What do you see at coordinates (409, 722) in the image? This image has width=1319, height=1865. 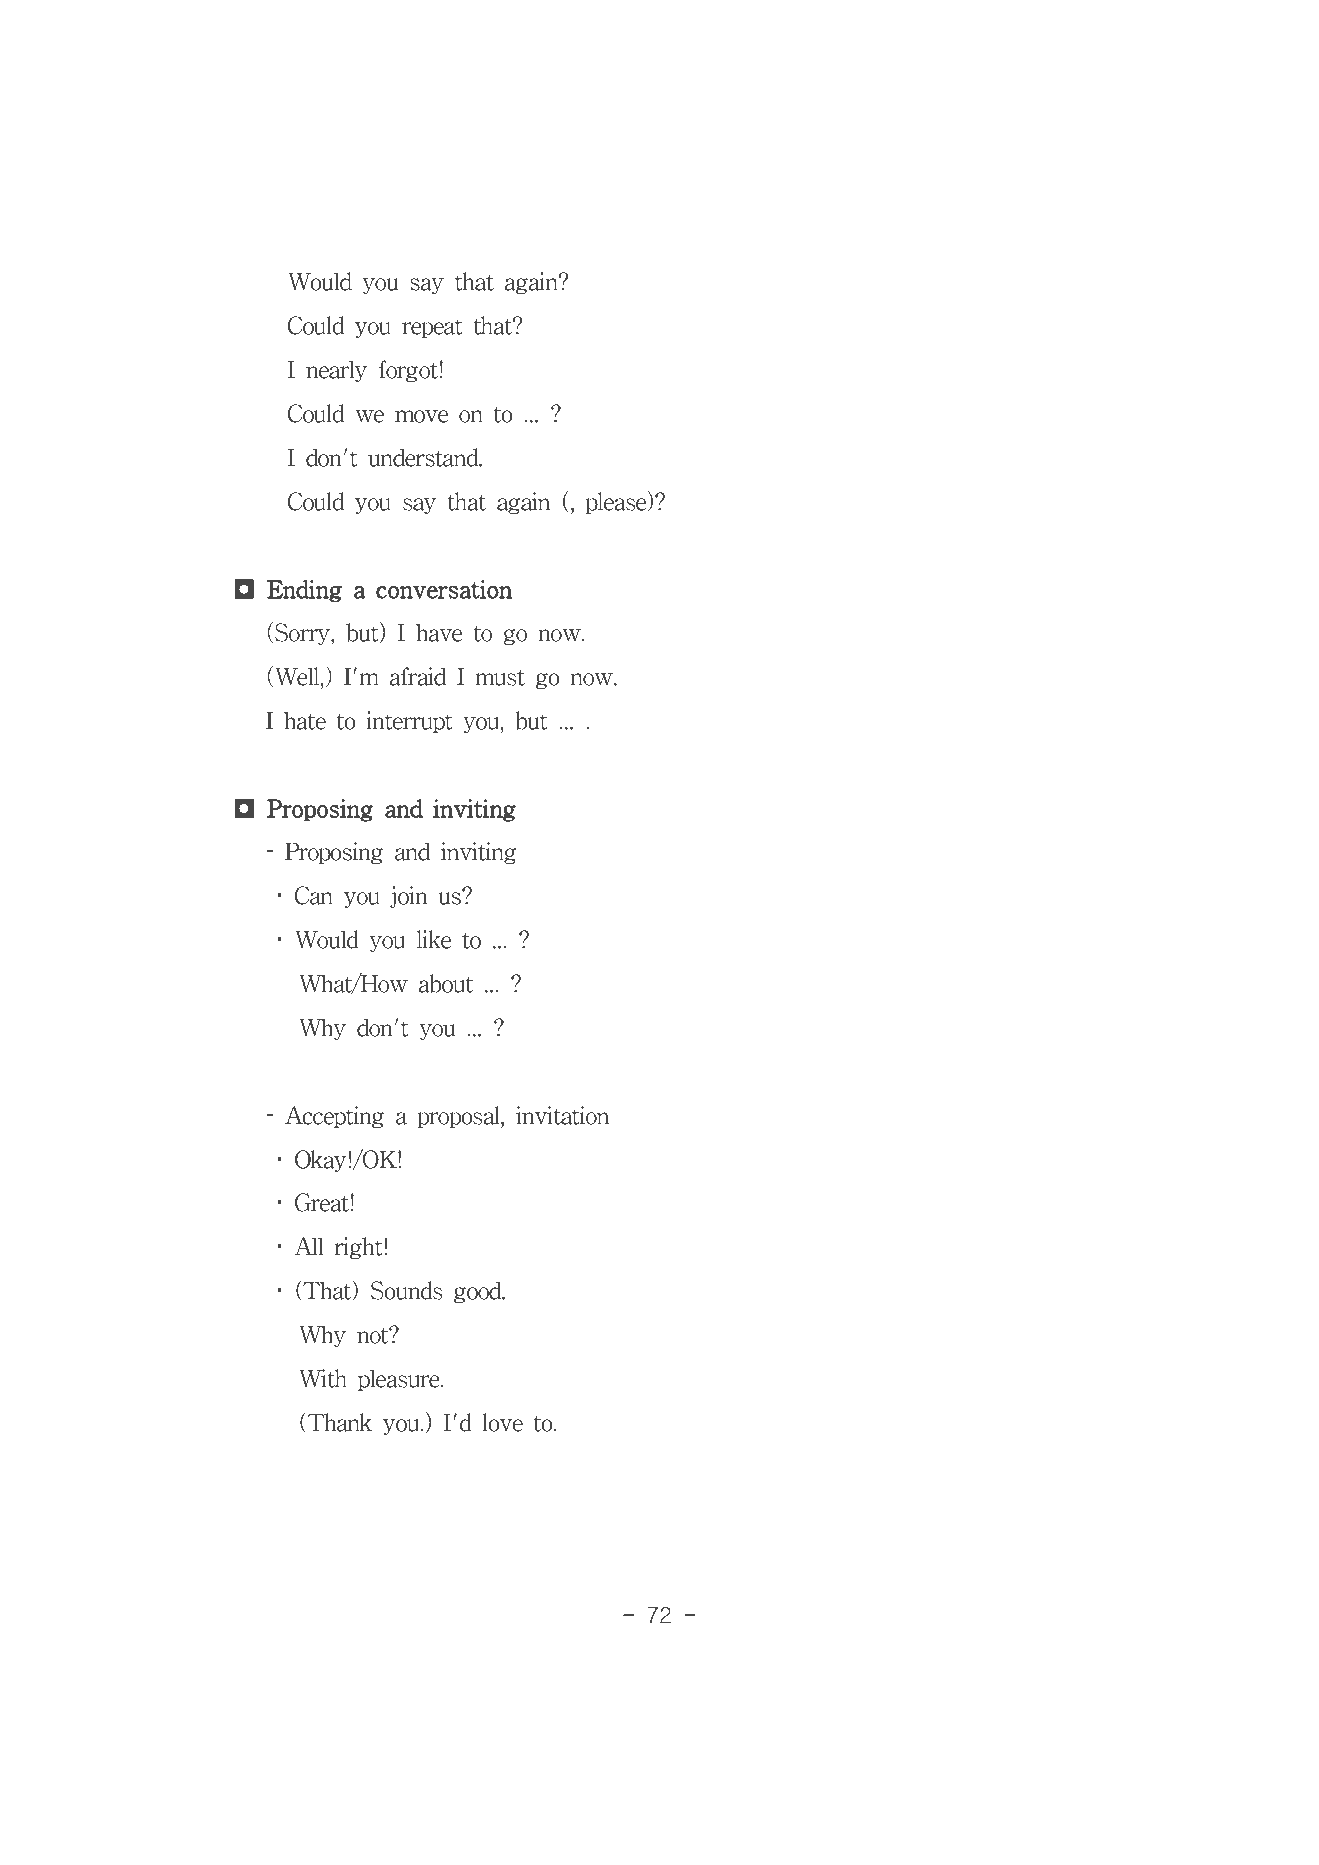 I see `interrupt` at bounding box center [409, 722].
